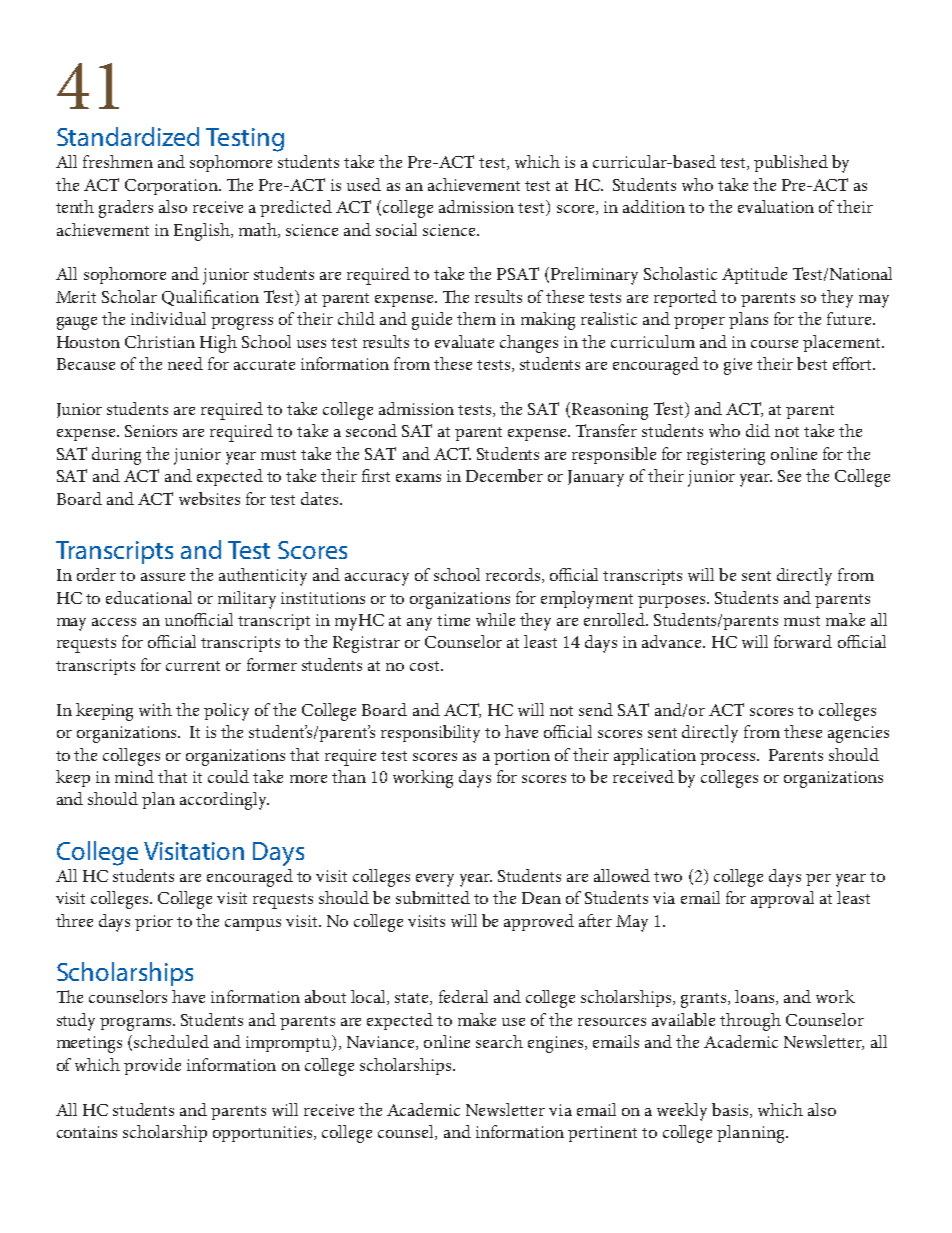  Describe the element at coordinates (453, 620) in the image. I see `time` at that location.
